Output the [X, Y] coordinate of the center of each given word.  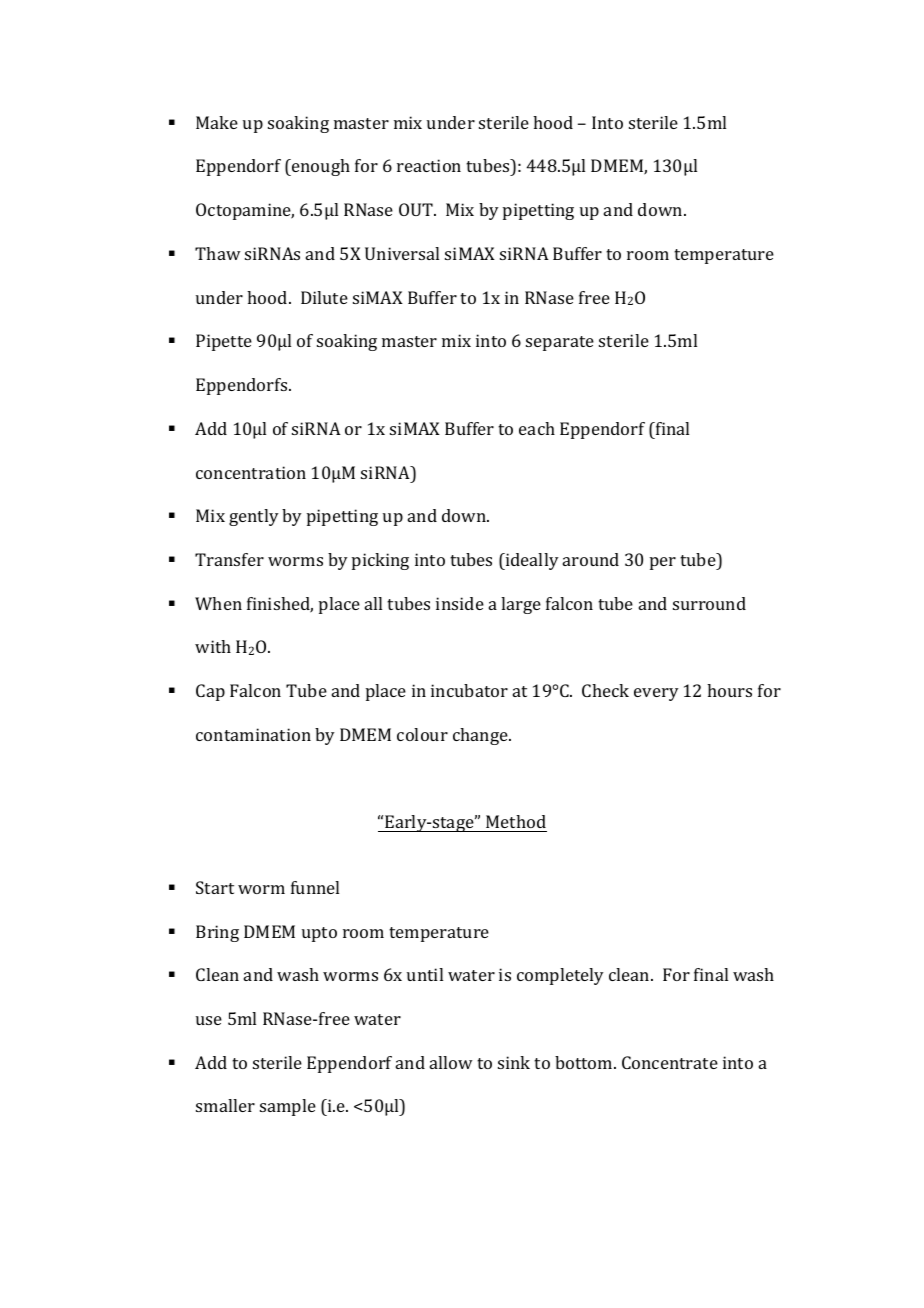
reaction [429, 165]
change [481, 736]
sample [288, 1107]
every [656, 694]
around [591, 559]
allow [451, 1062]
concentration [251, 472]
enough [320, 167]
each [537, 428]
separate [560, 343]
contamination [253, 734]
